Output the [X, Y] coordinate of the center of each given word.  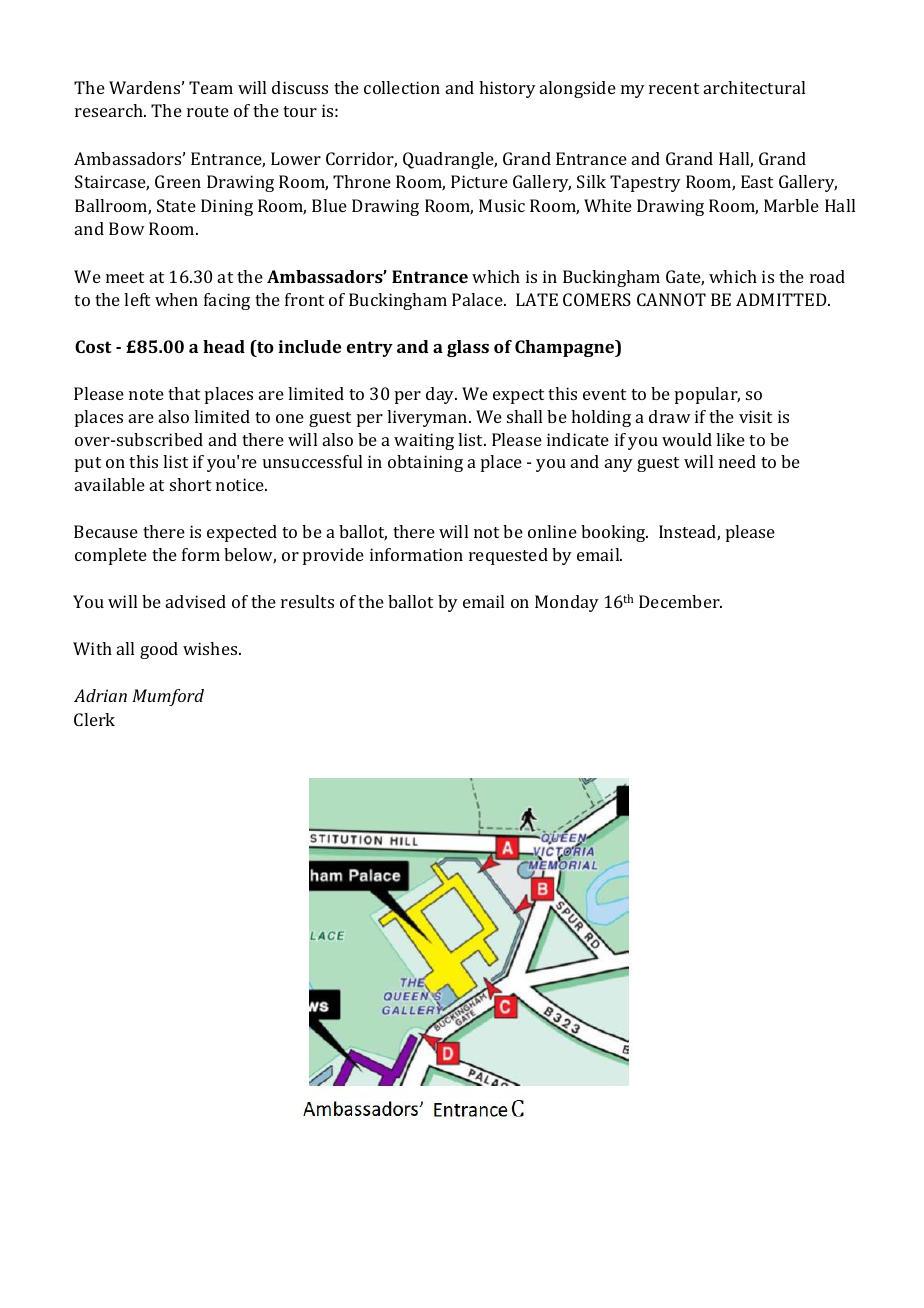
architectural [754, 87]
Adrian [100, 695]
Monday [567, 603]
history [507, 89]
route [208, 111]
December [680, 601]
